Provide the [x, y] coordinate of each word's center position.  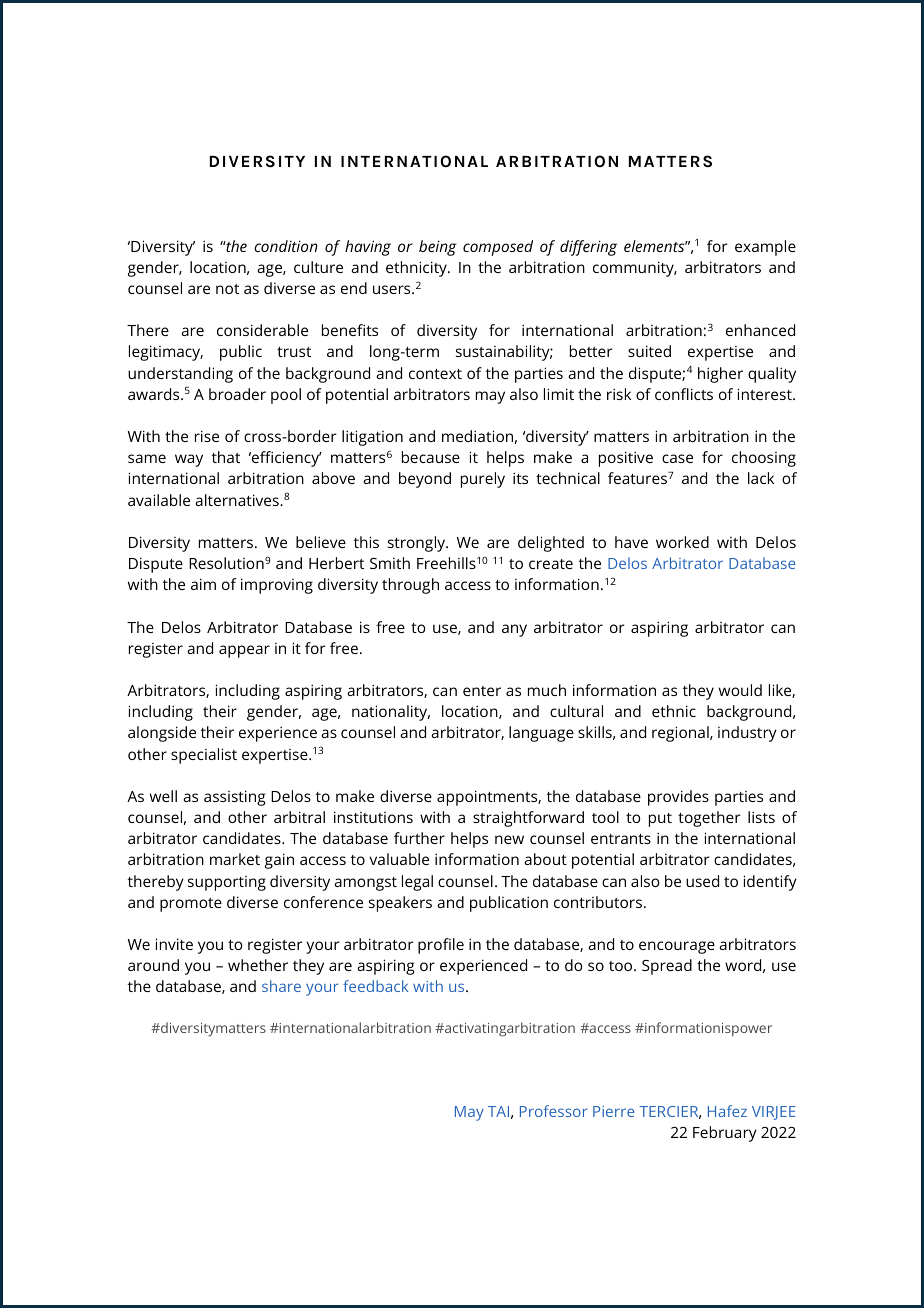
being [438, 248]
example [765, 248]
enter [482, 691]
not [227, 289]
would [740, 690]
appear [244, 651]
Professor [554, 1111]
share [281, 986]
